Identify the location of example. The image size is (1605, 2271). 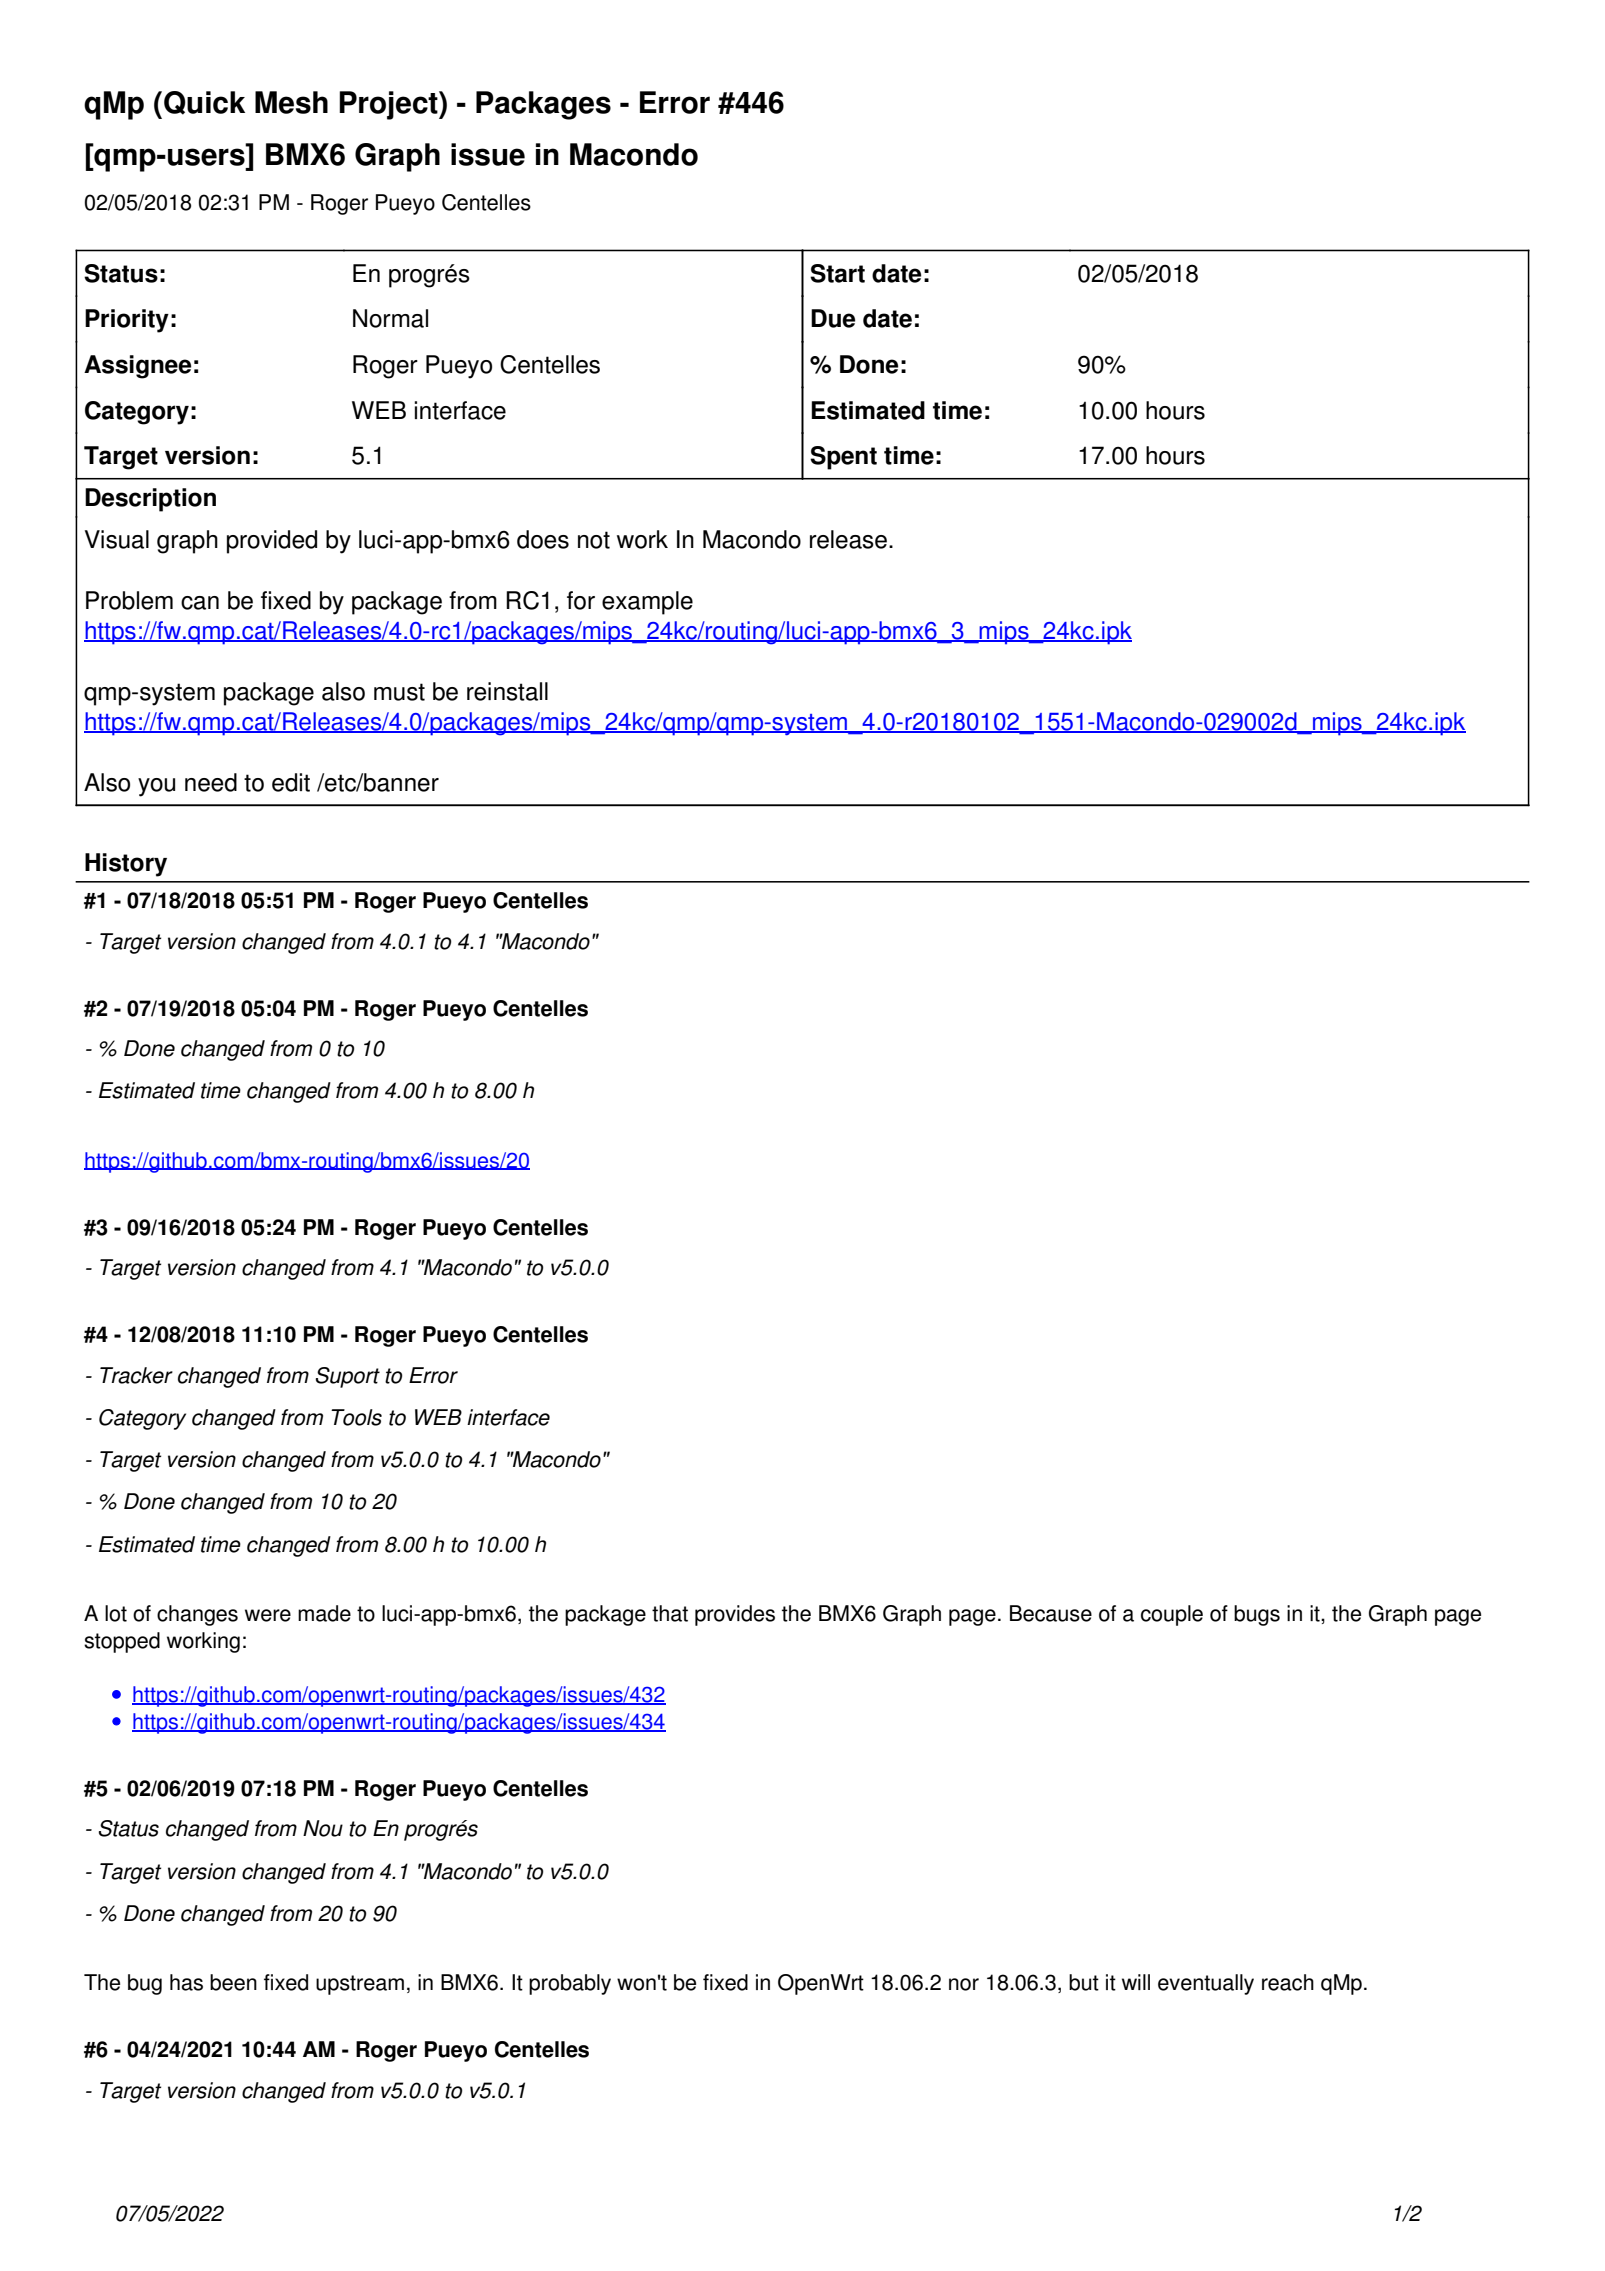
(647, 603).
